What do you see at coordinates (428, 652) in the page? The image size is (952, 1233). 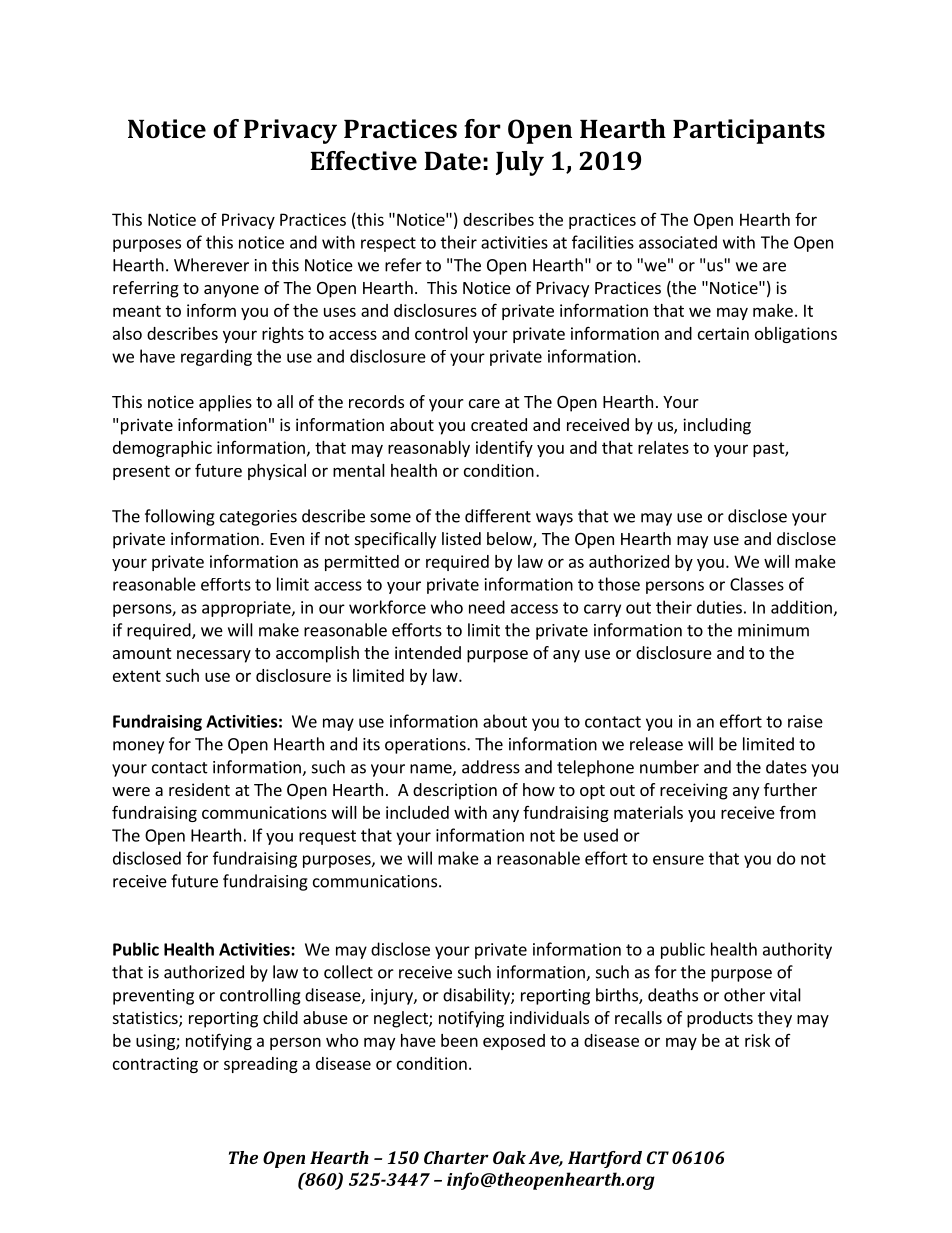 I see `intended` at bounding box center [428, 652].
